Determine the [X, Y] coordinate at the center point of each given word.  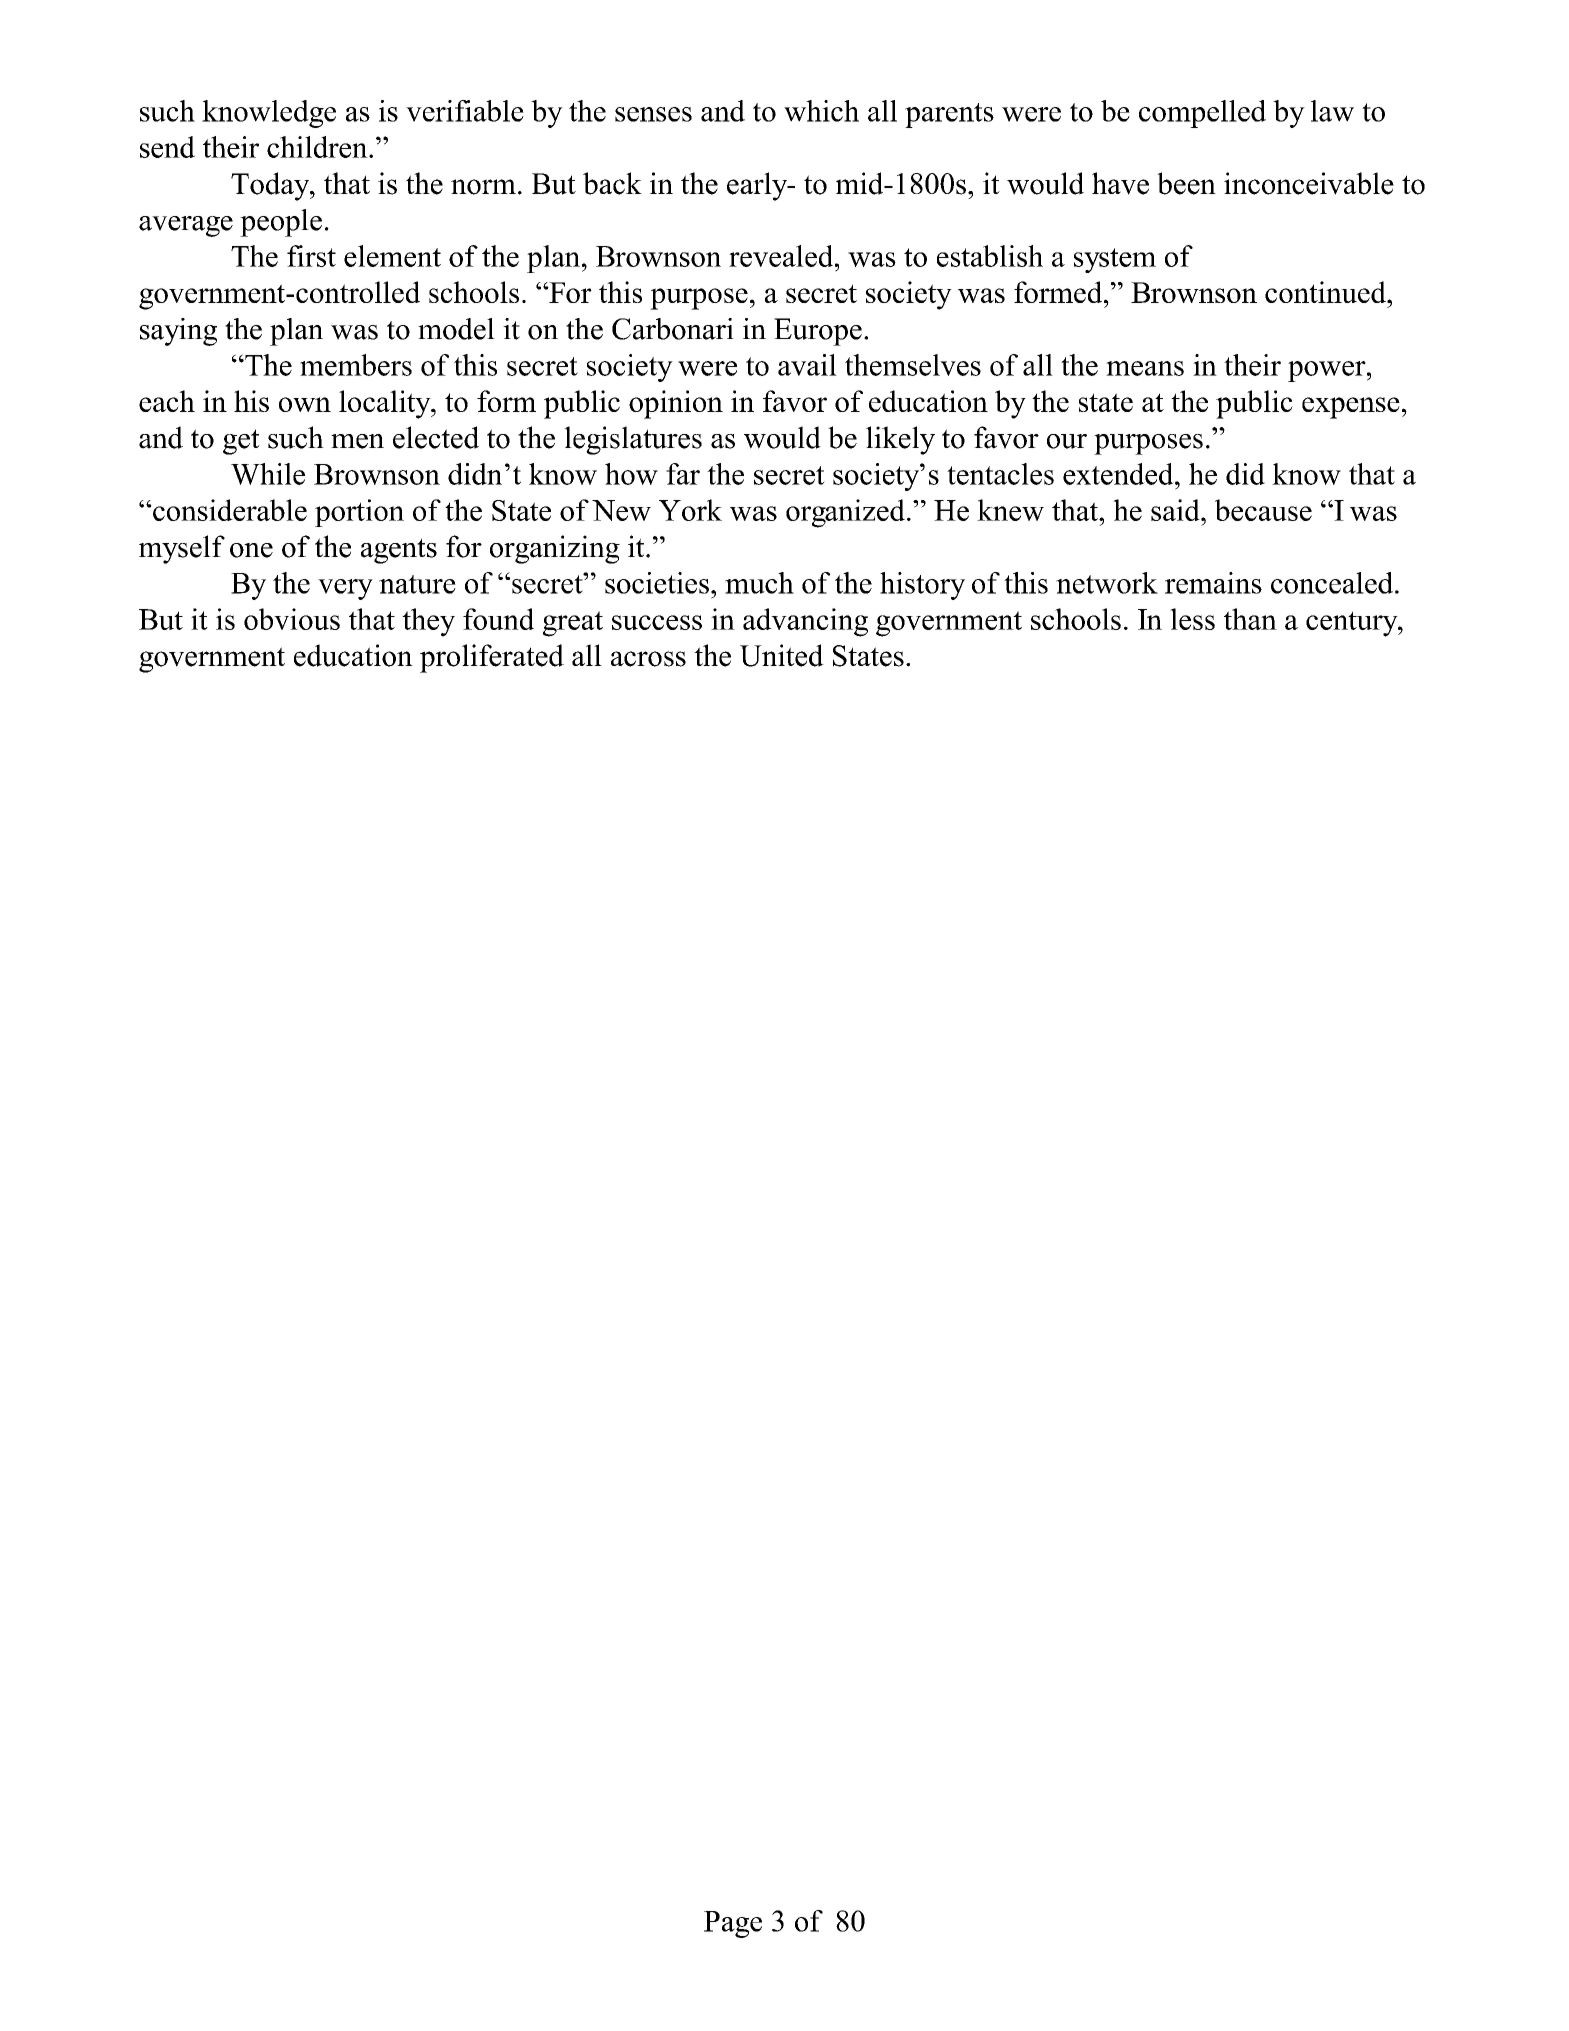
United [782, 655]
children [318, 147]
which [821, 111]
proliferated [492, 658]
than [1250, 619]
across [648, 659]
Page [733, 1924]
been [1186, 183]
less [1192, 619]
